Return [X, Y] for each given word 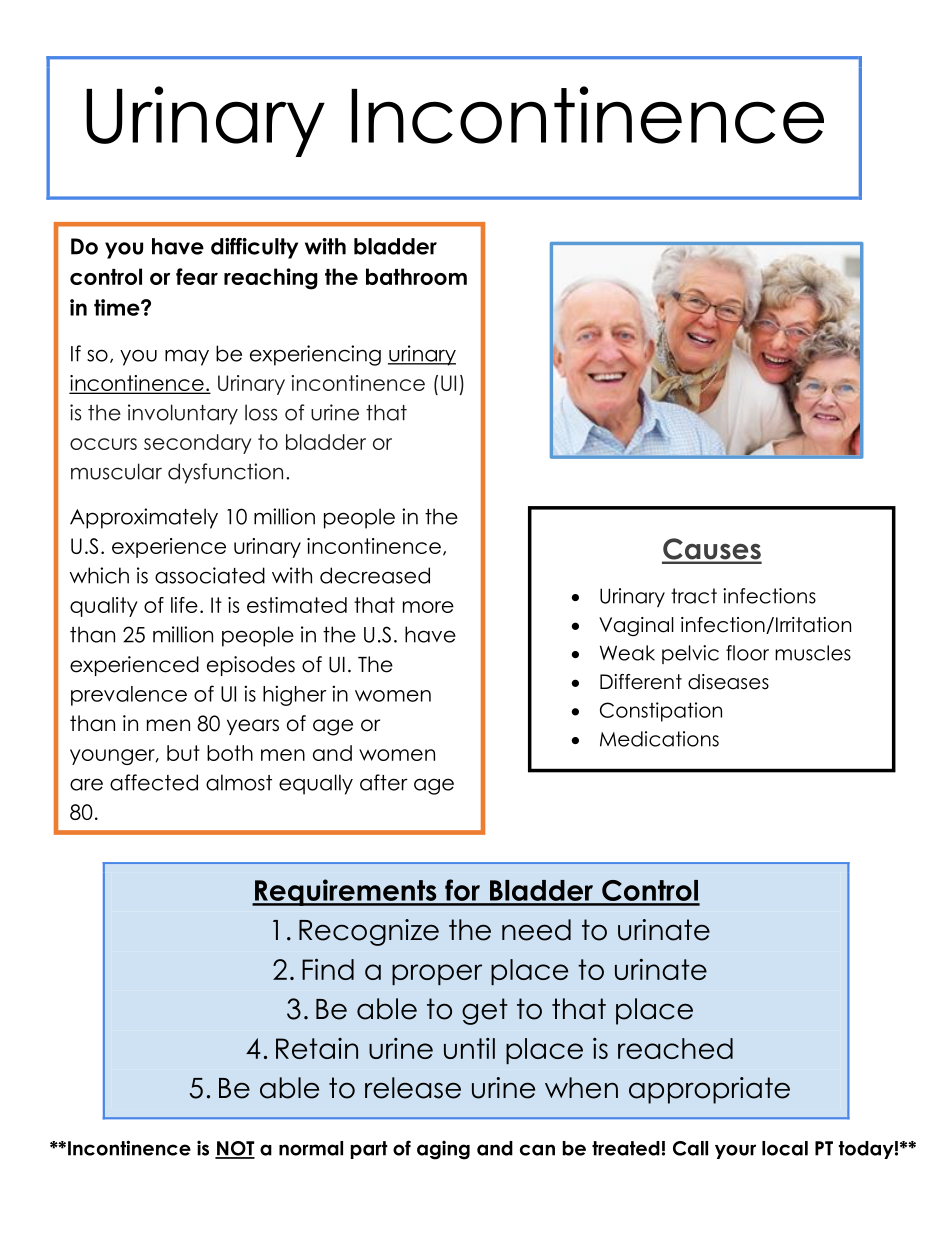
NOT [235, 1149]
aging [443, 1150]
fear [197, 276]
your [735, 1151]
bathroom [416, 276]
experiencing [315, 355]
